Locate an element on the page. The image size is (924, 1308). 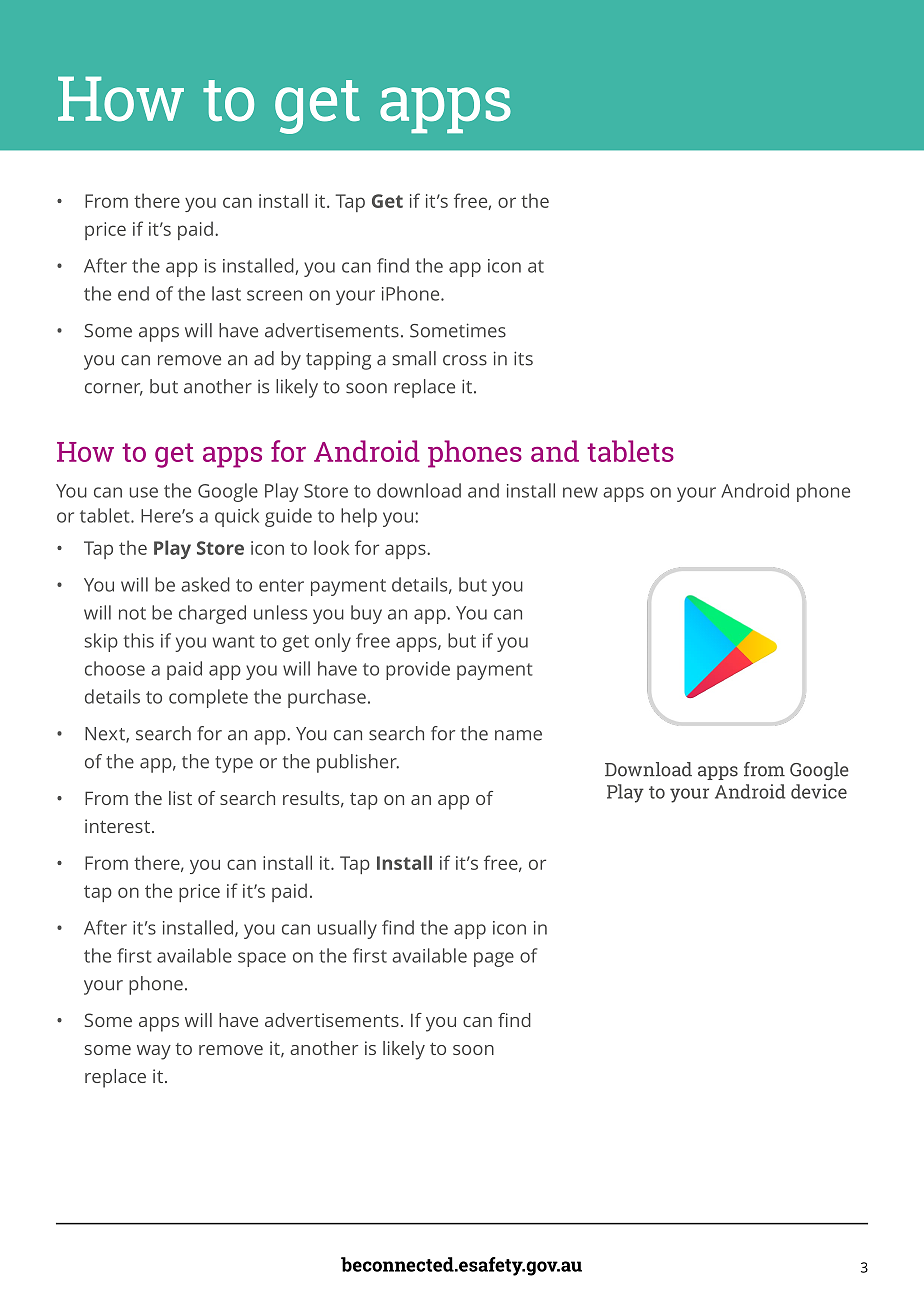
usually is located at coordinates (347, 929).
